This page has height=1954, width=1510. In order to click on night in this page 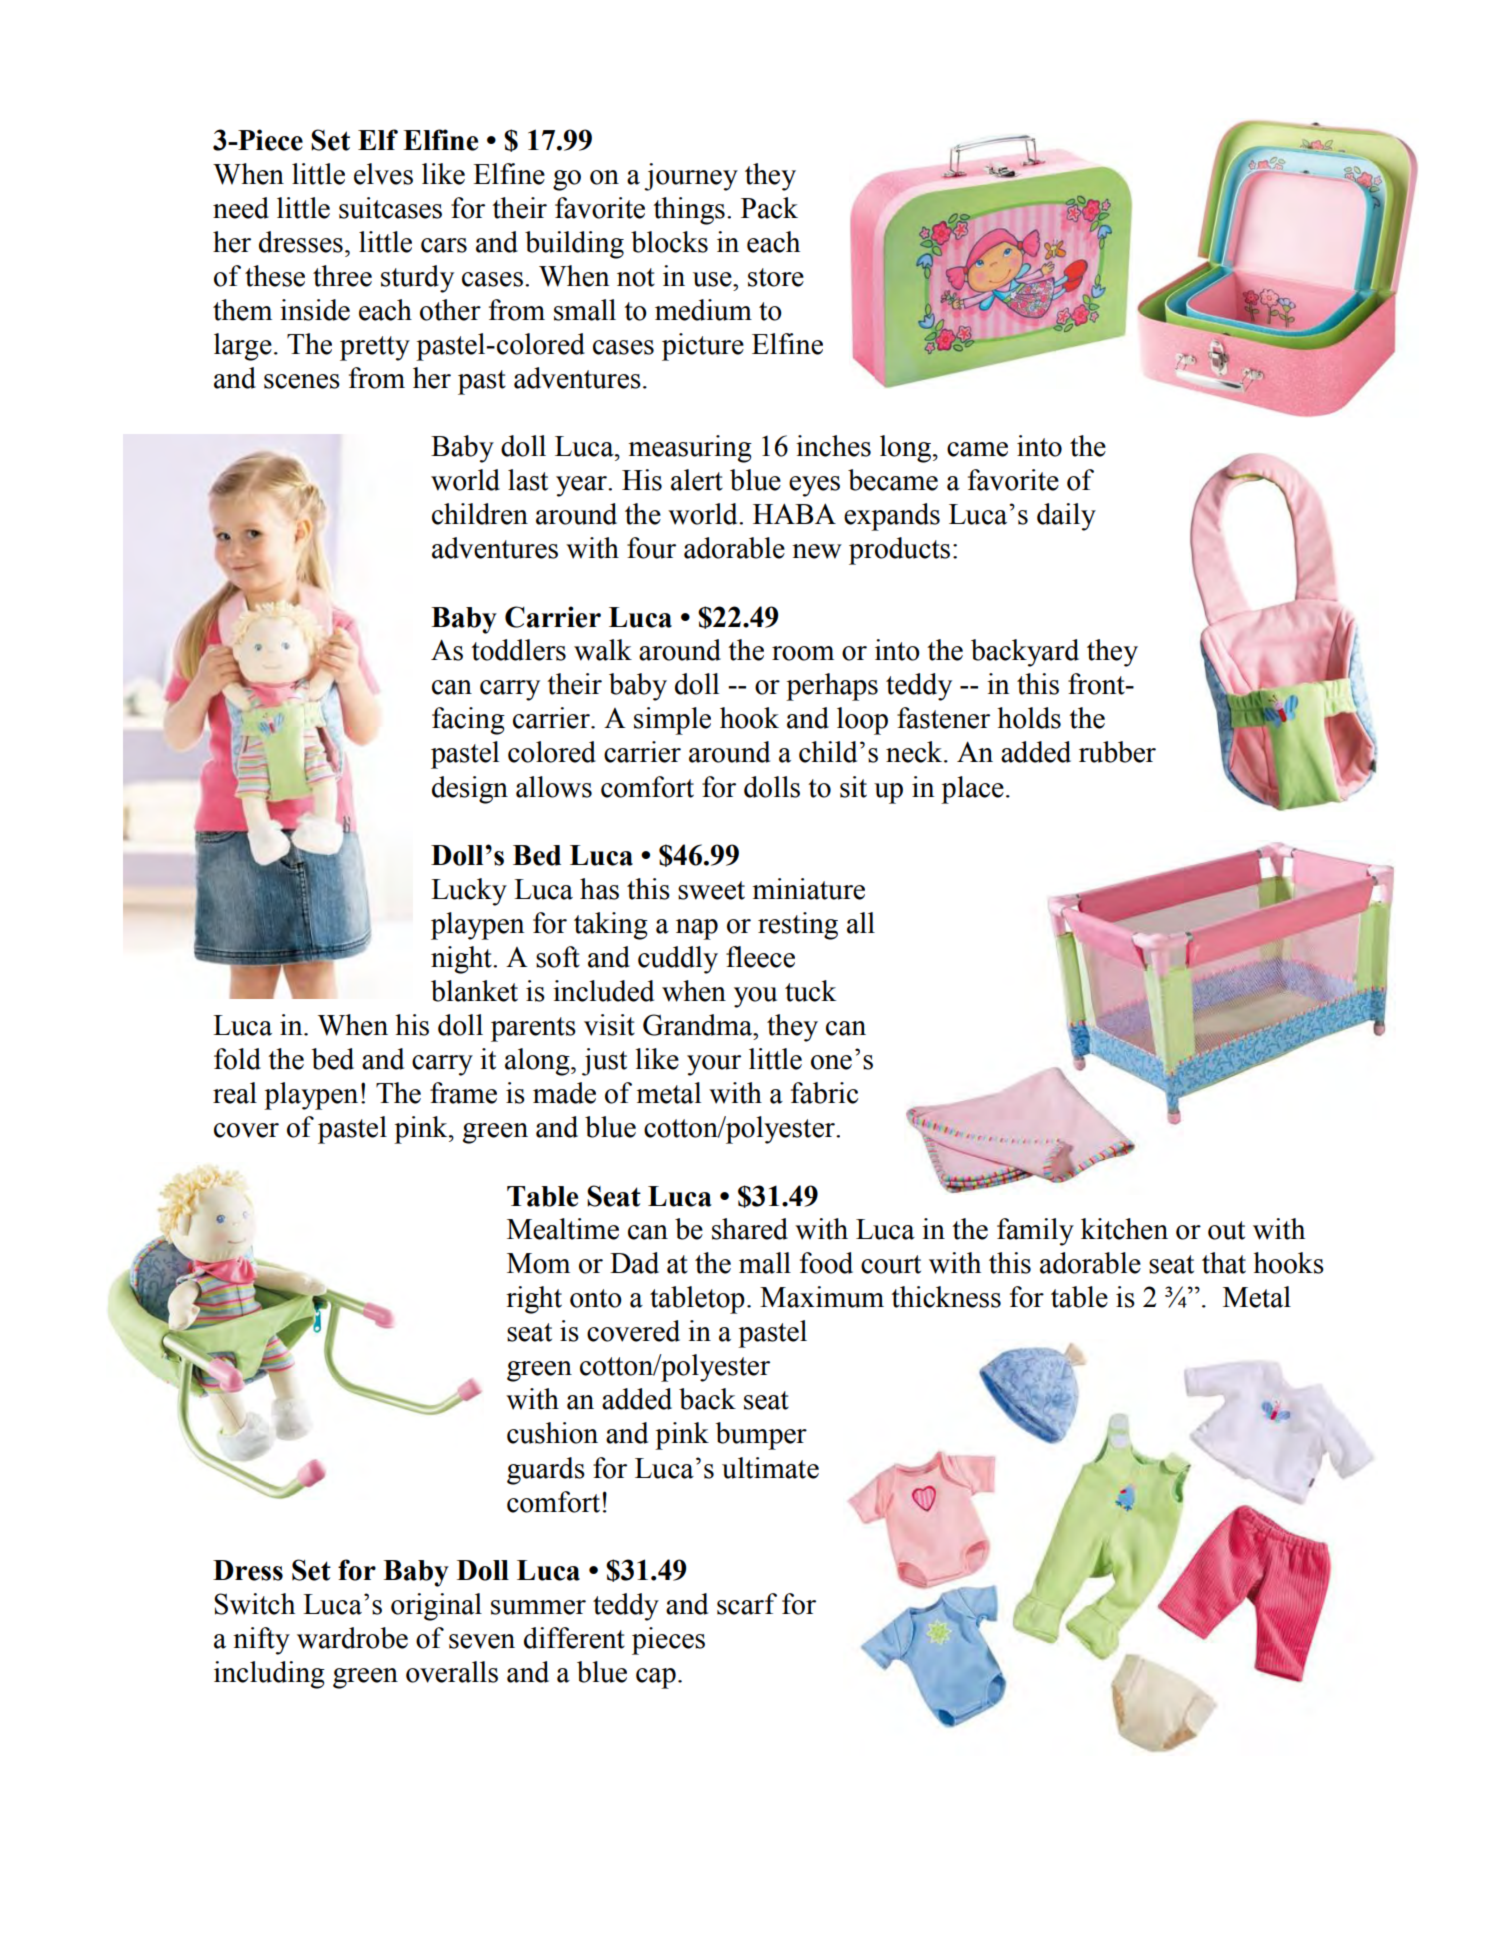, I will do `click(462, 960)`.
